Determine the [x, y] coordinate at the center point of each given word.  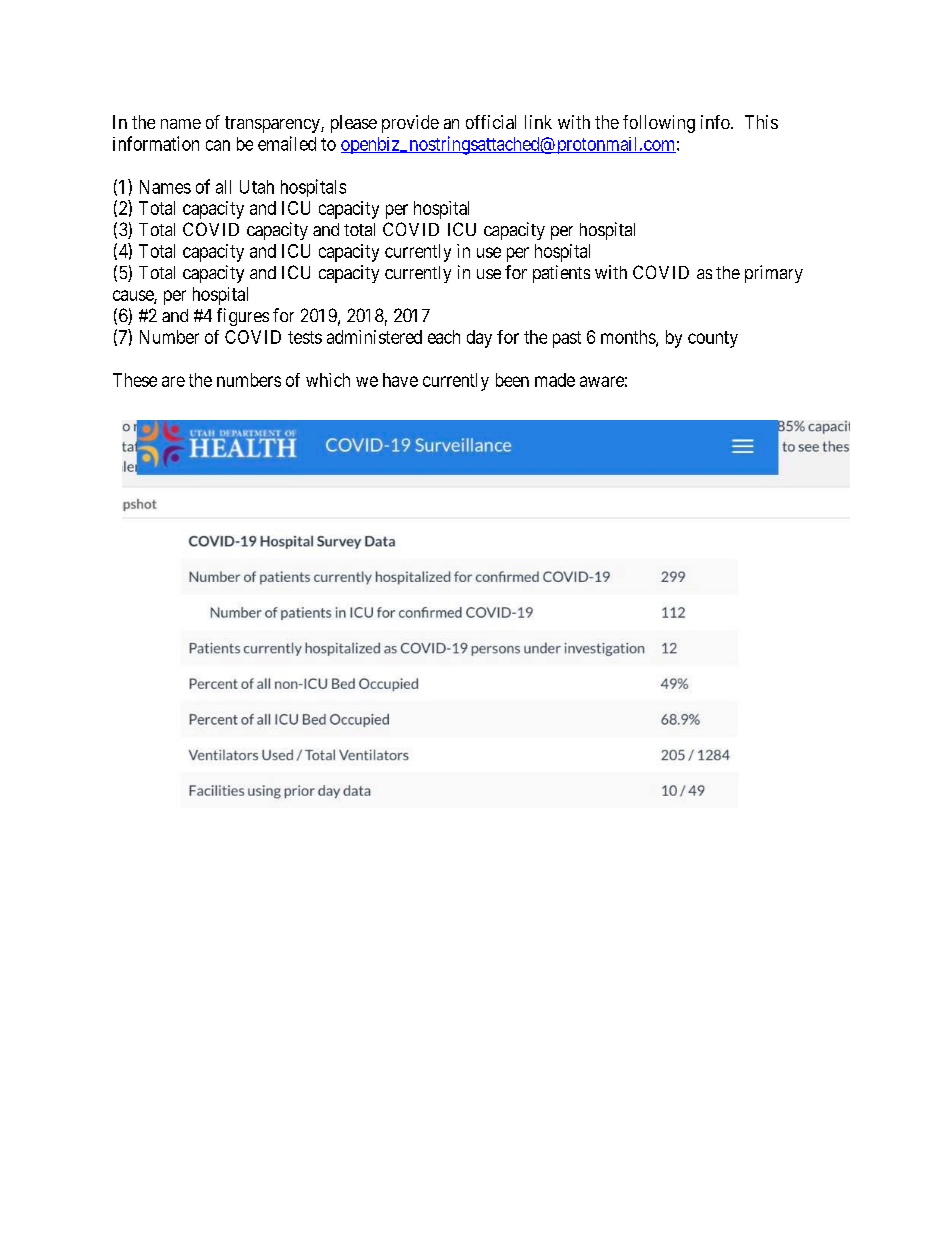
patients [561, 274]
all [223, 187]
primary [774, 274]
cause [134, 296]
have [400, 380]
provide [410, 124]
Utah [257, 187]
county [713, 339]
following [659, 124]
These [135, 380]
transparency [273, 124]
